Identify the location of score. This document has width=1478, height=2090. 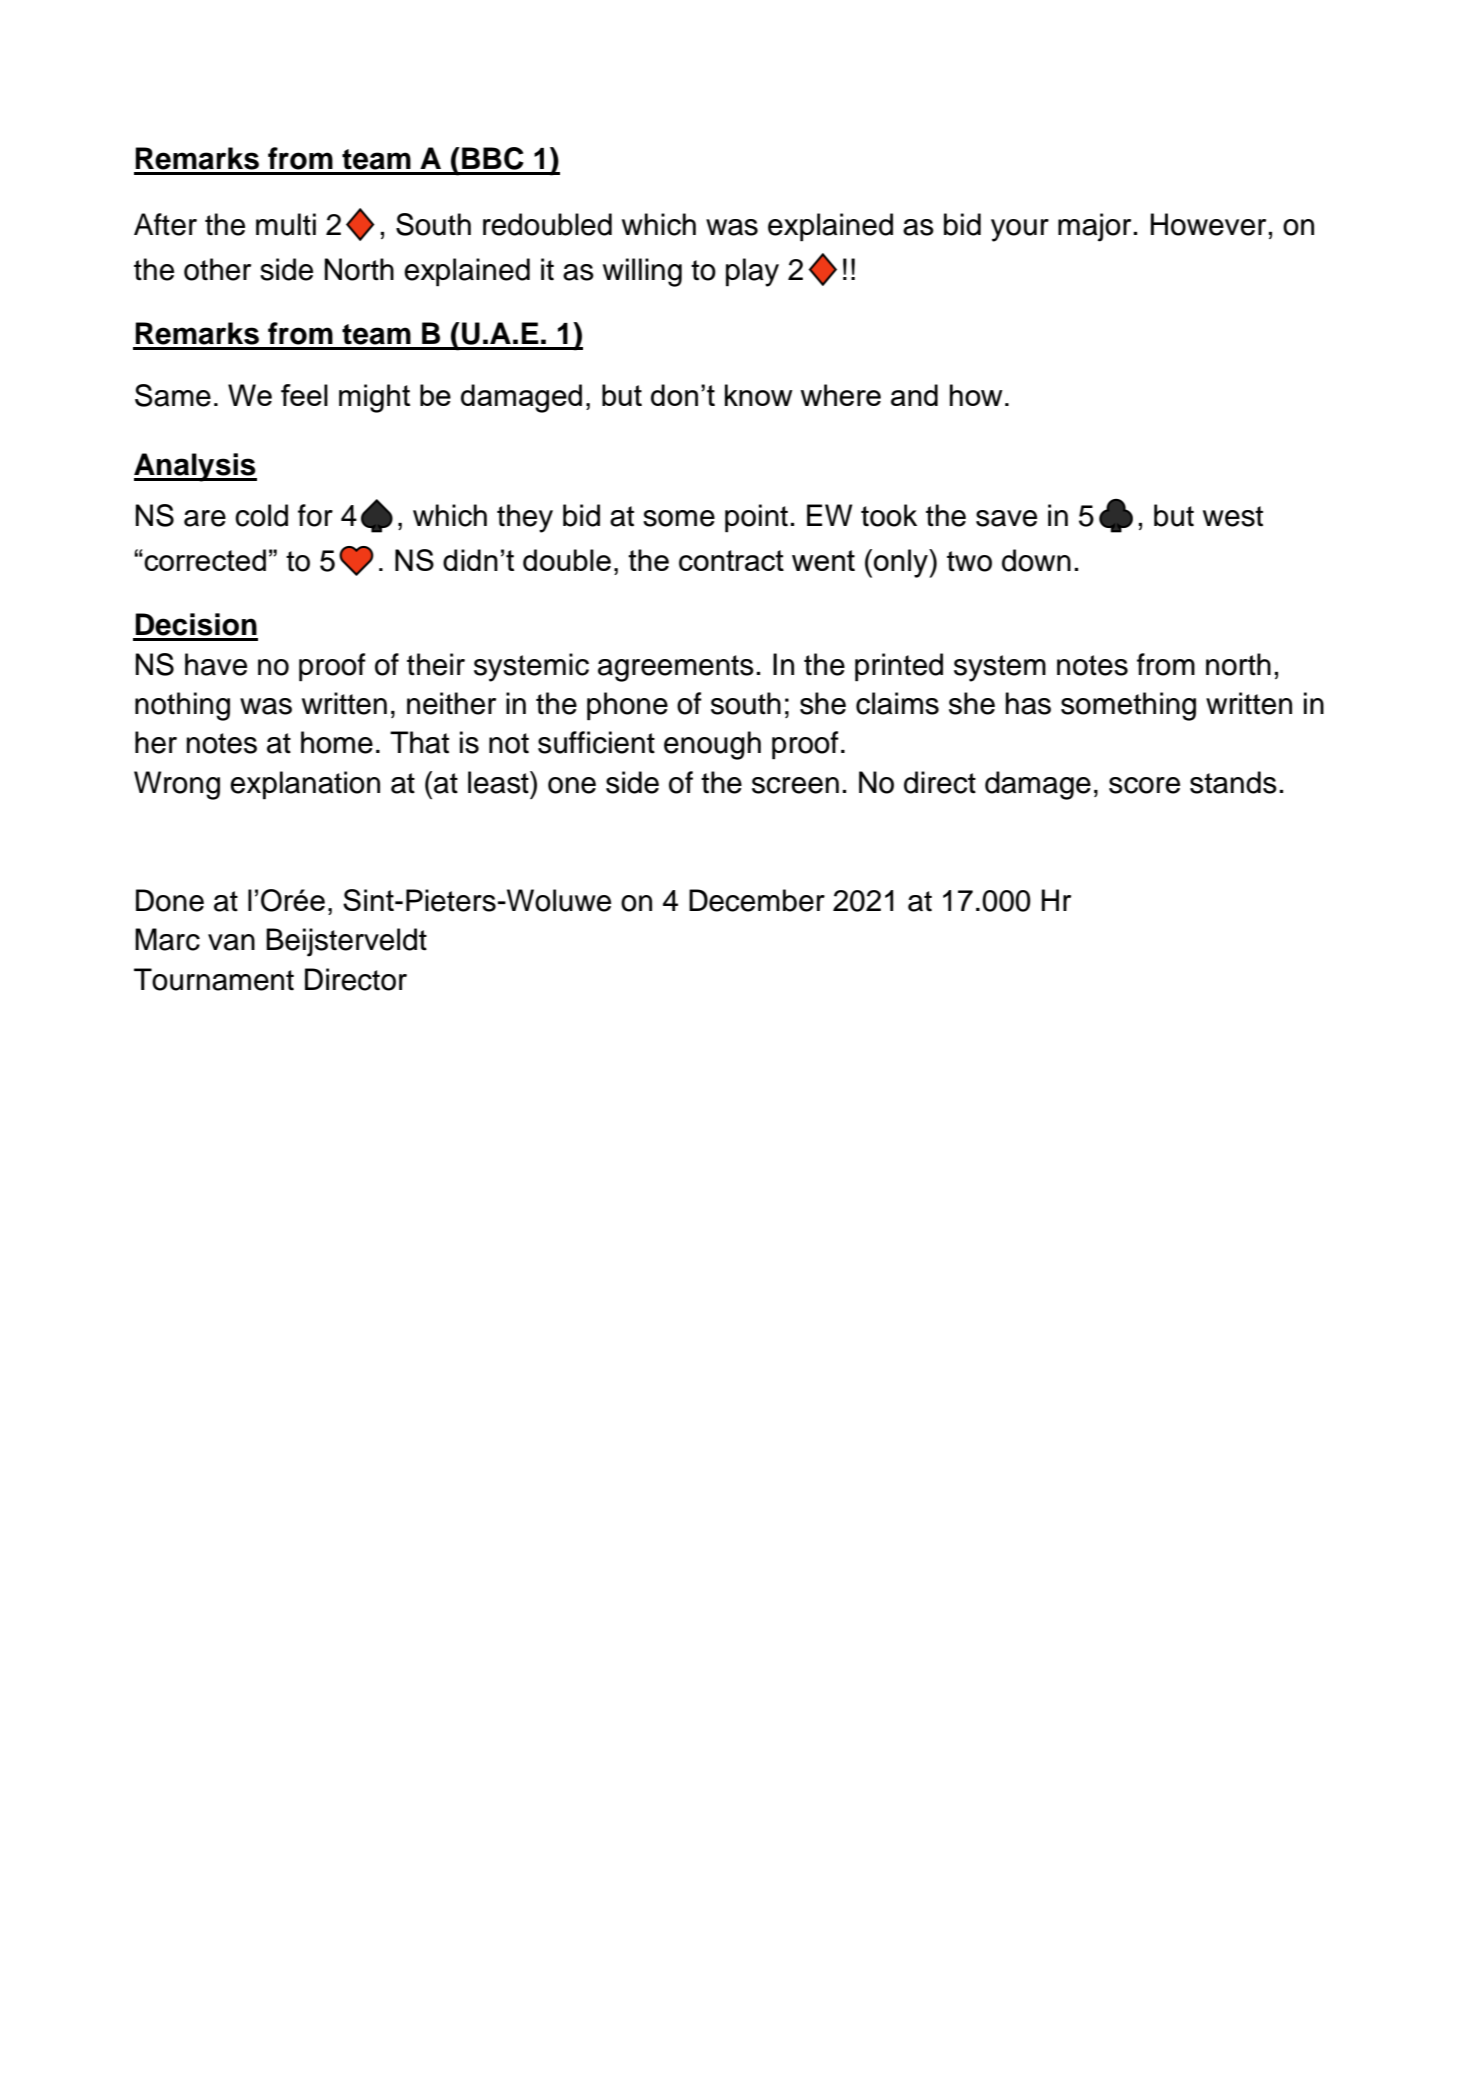
(1144, 785).
